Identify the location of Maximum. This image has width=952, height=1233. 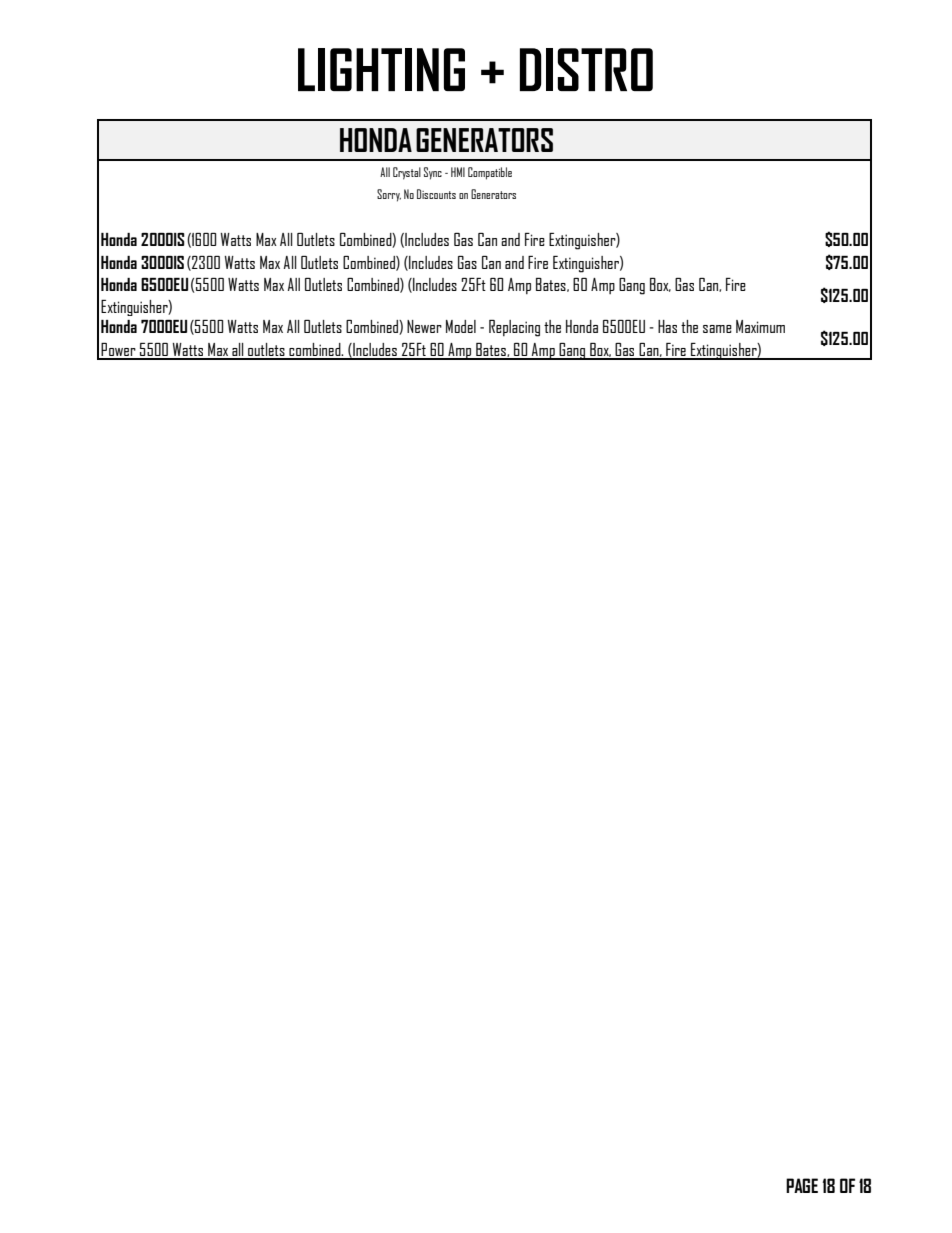
(760, 326).
